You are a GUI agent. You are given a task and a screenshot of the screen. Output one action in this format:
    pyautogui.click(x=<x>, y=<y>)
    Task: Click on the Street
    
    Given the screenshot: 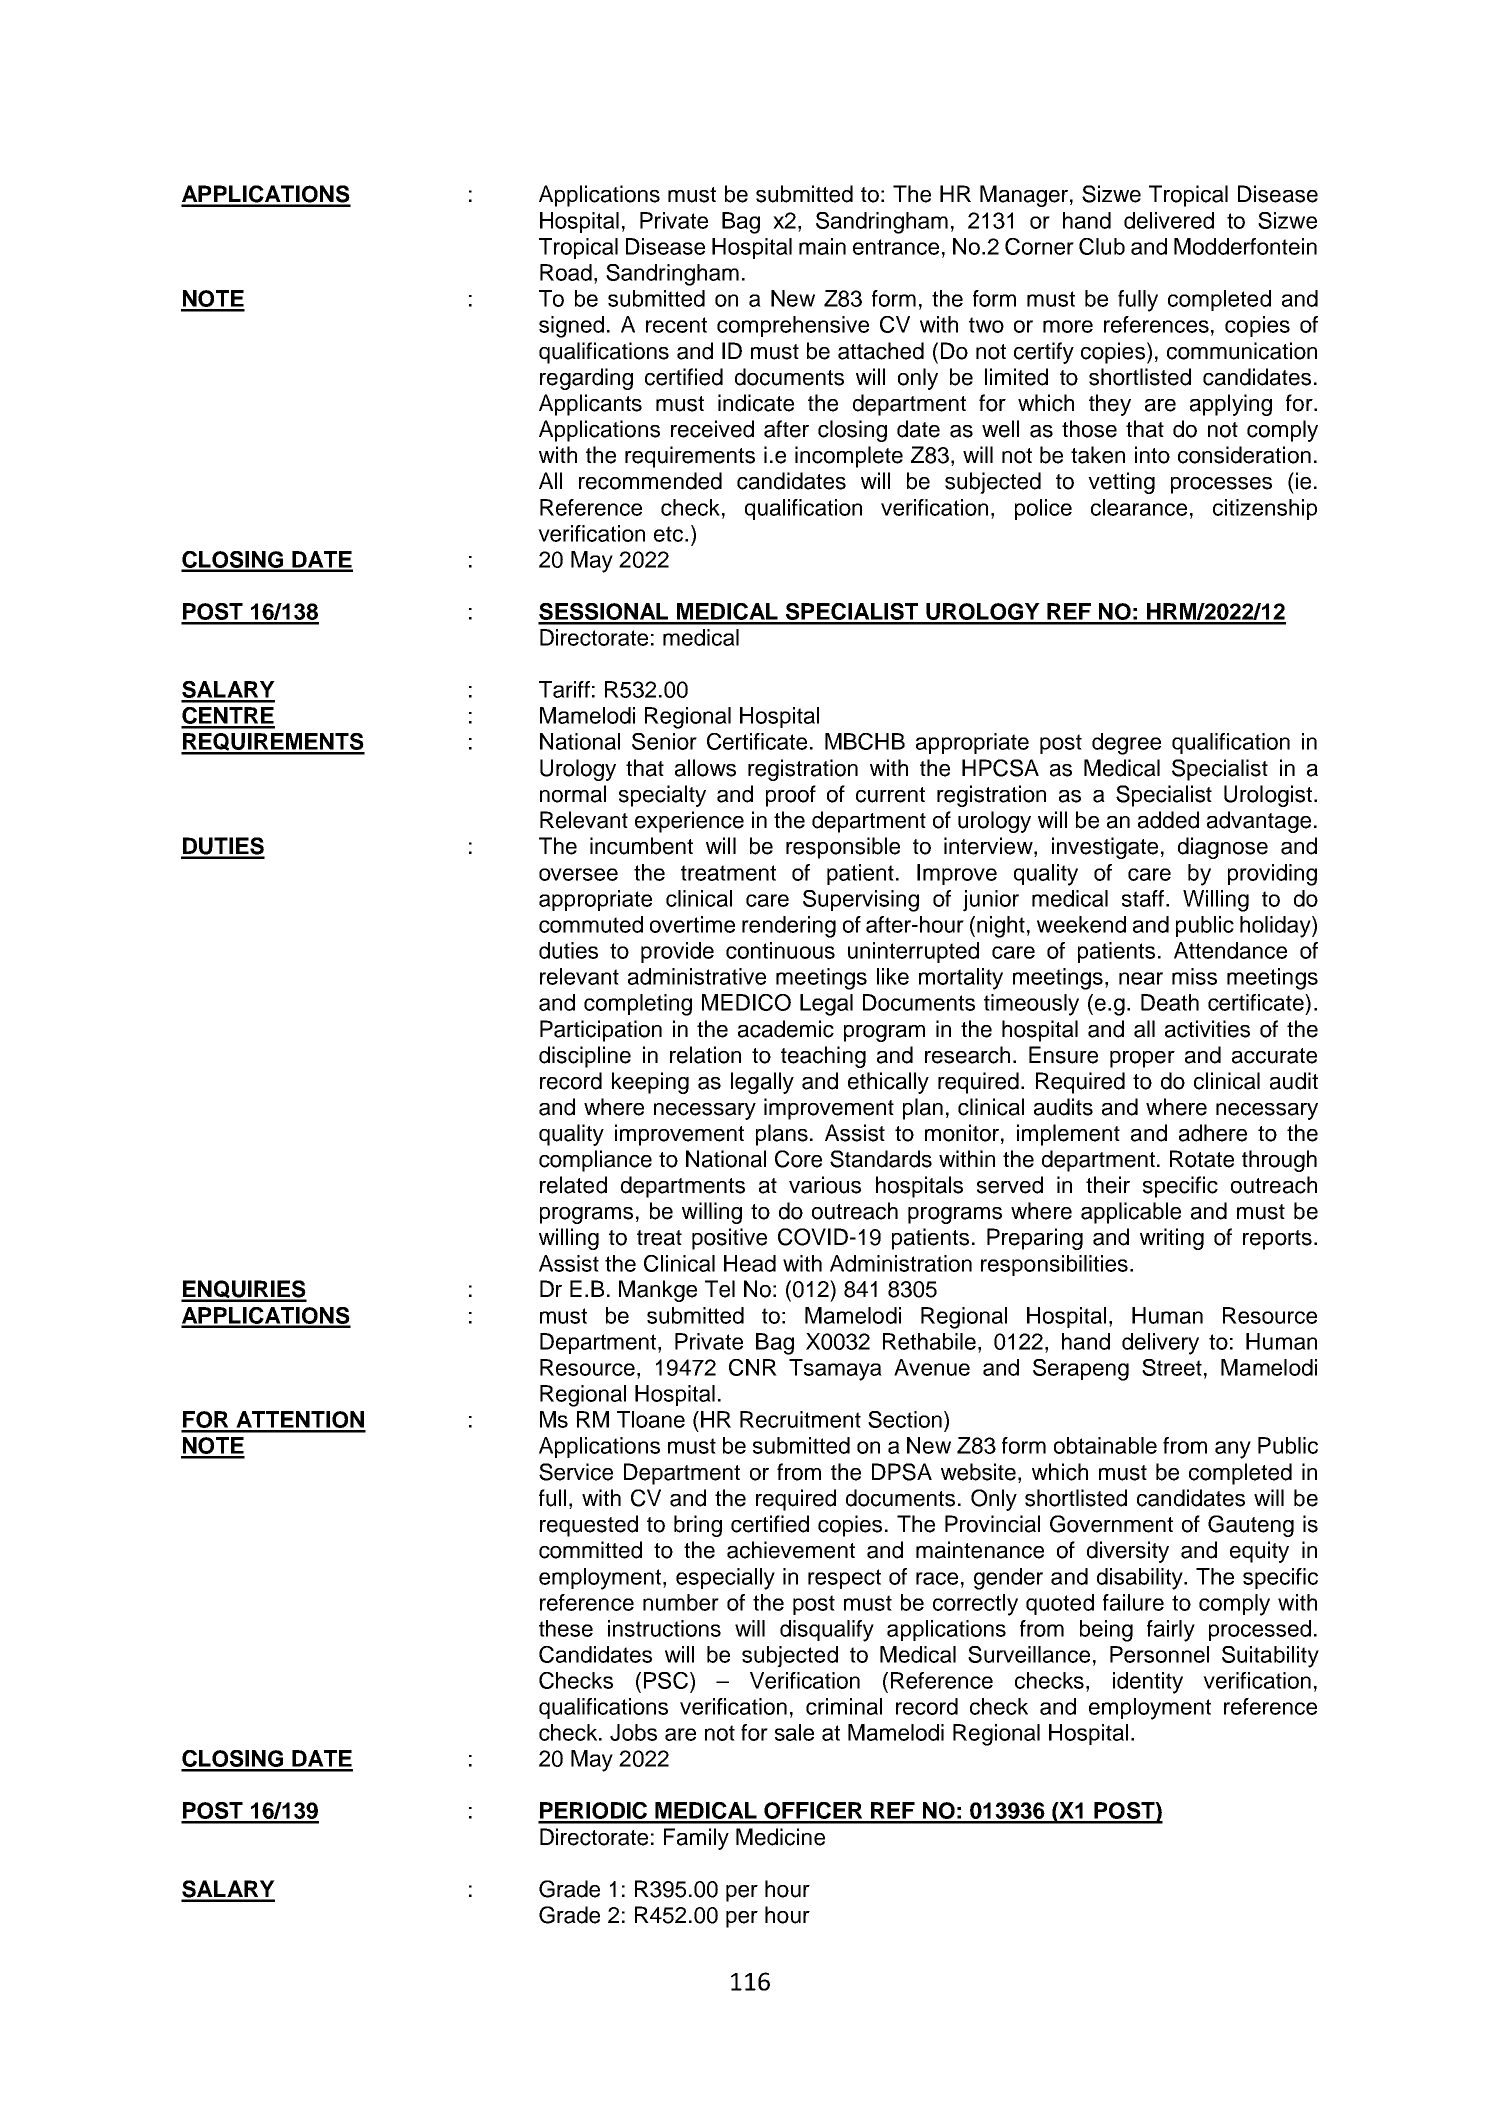 What is the action you would take?
    pyautogui.click(x=1172, y=1367)
